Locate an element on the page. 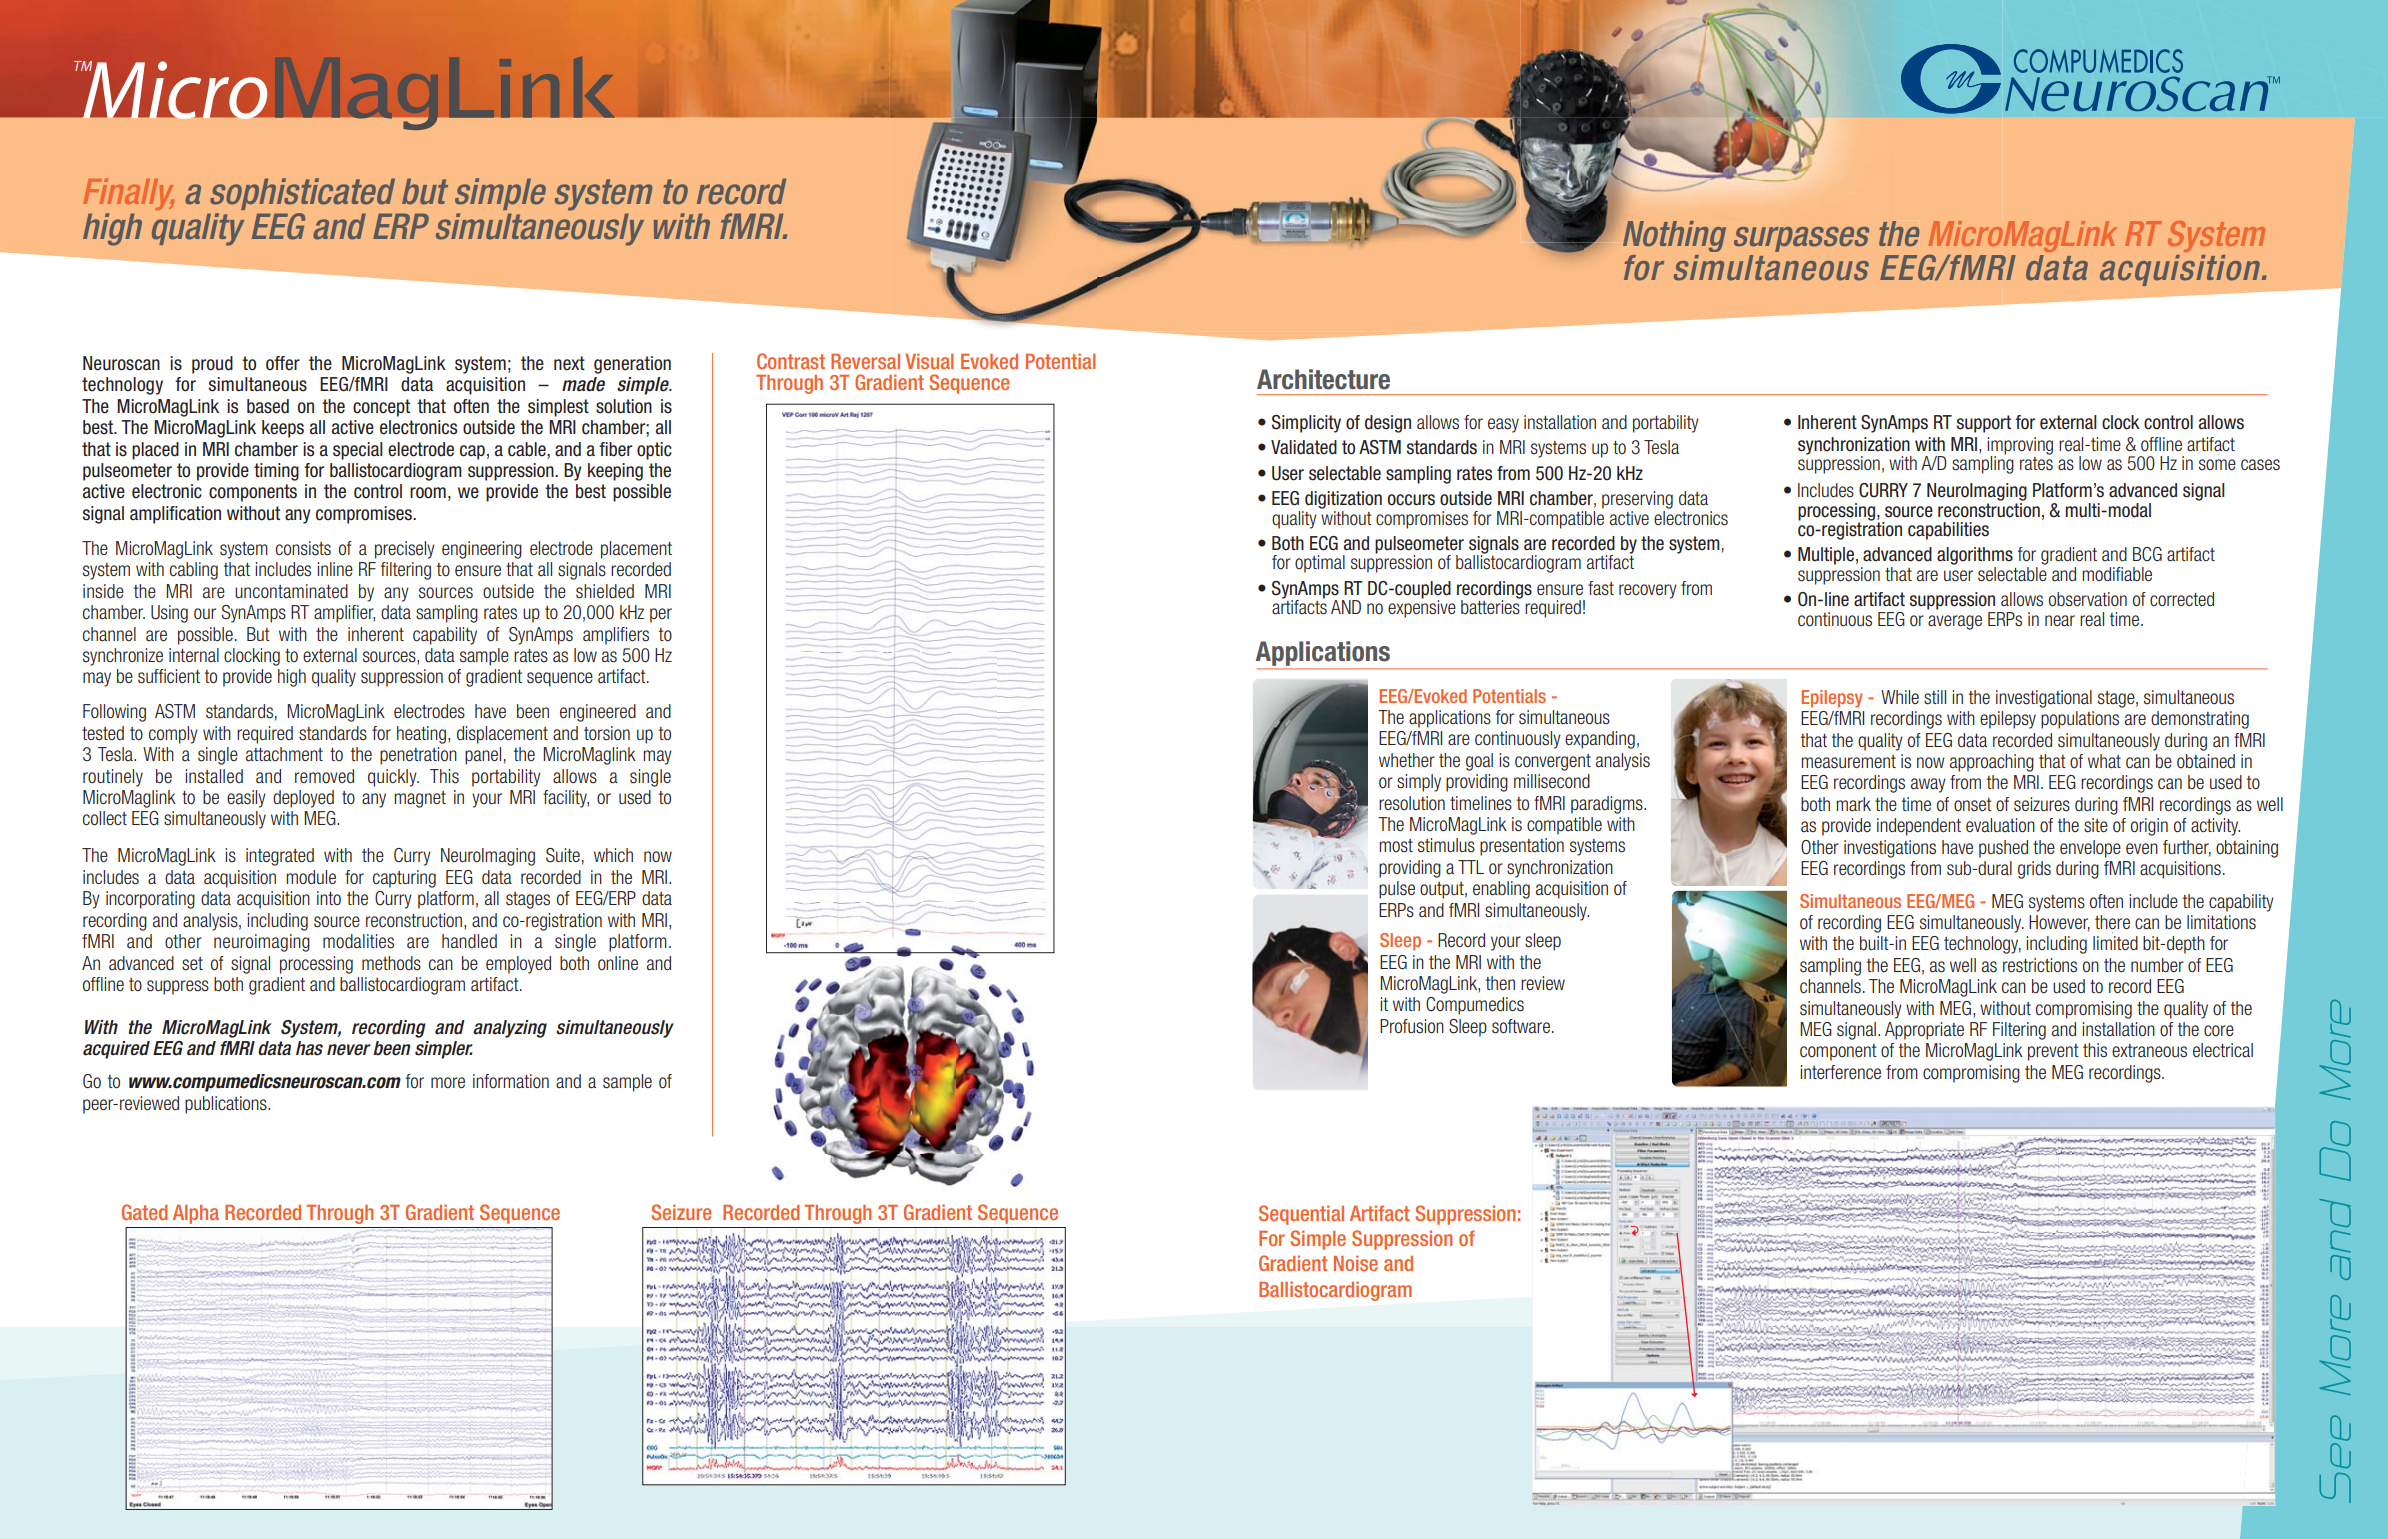 This page has height=1539, width=2388. Alpha is located at coordinates (196, 1214).
